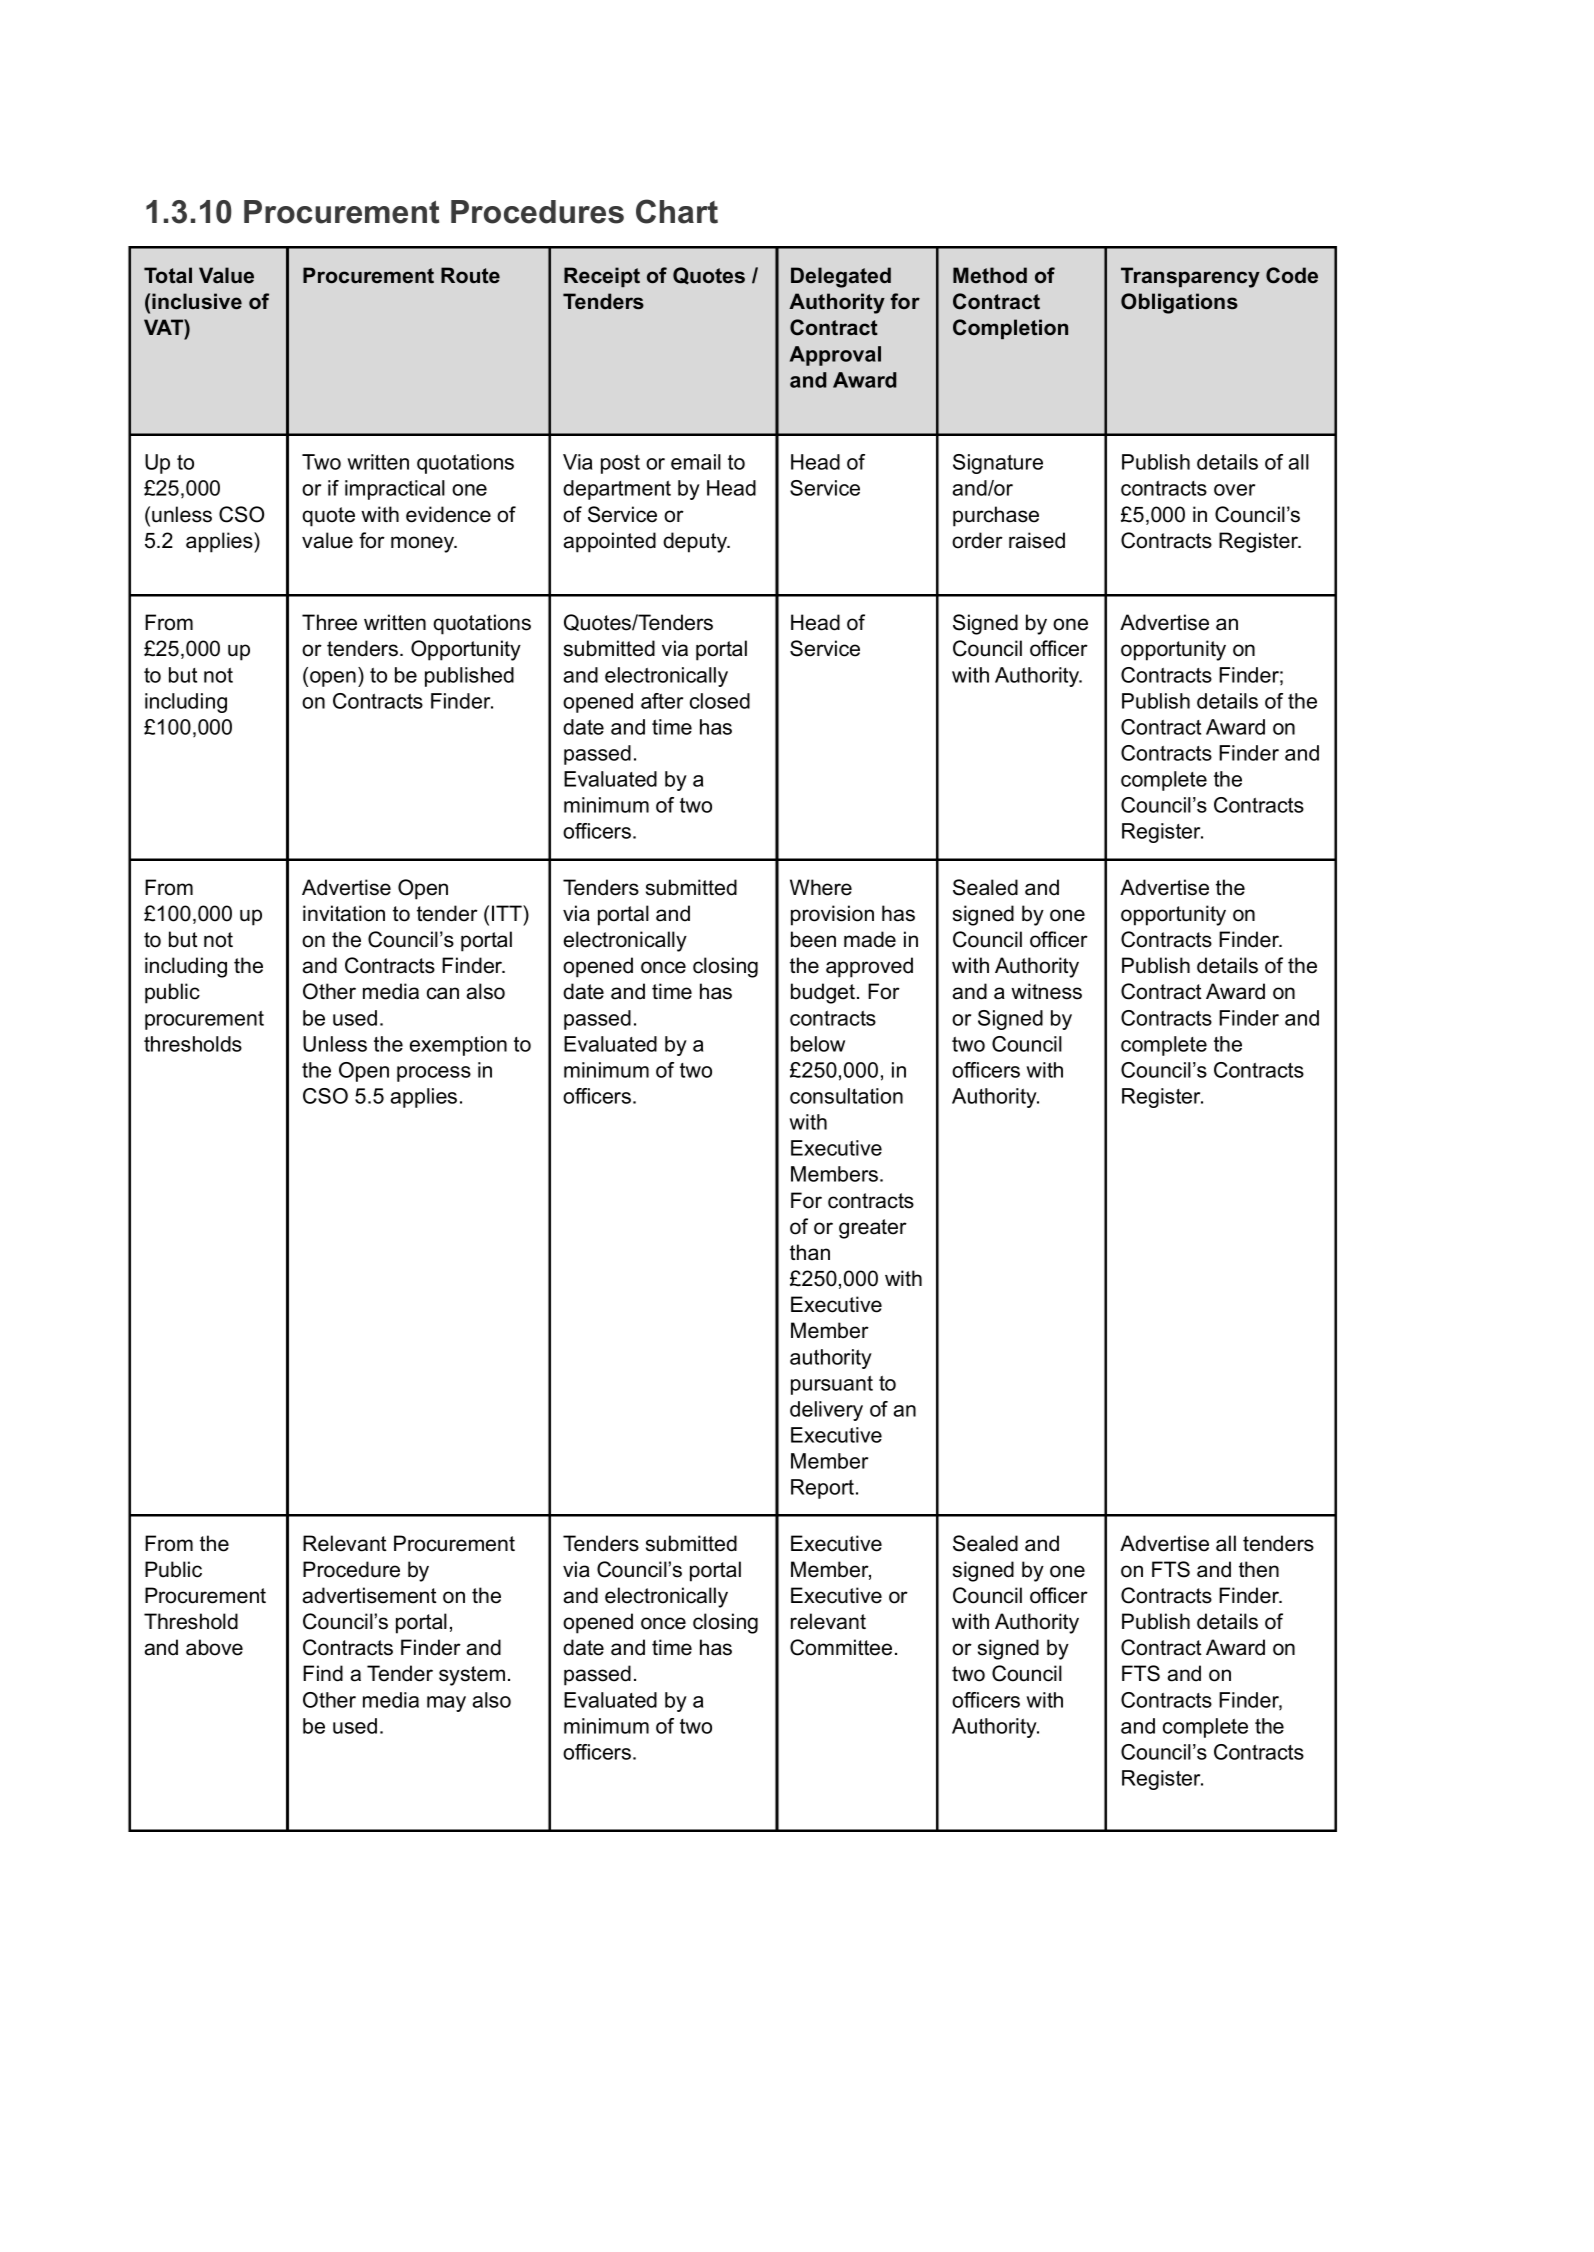  Describe the element at coordinates (1190, 277) in the image. I see `Transparency` at that location.
